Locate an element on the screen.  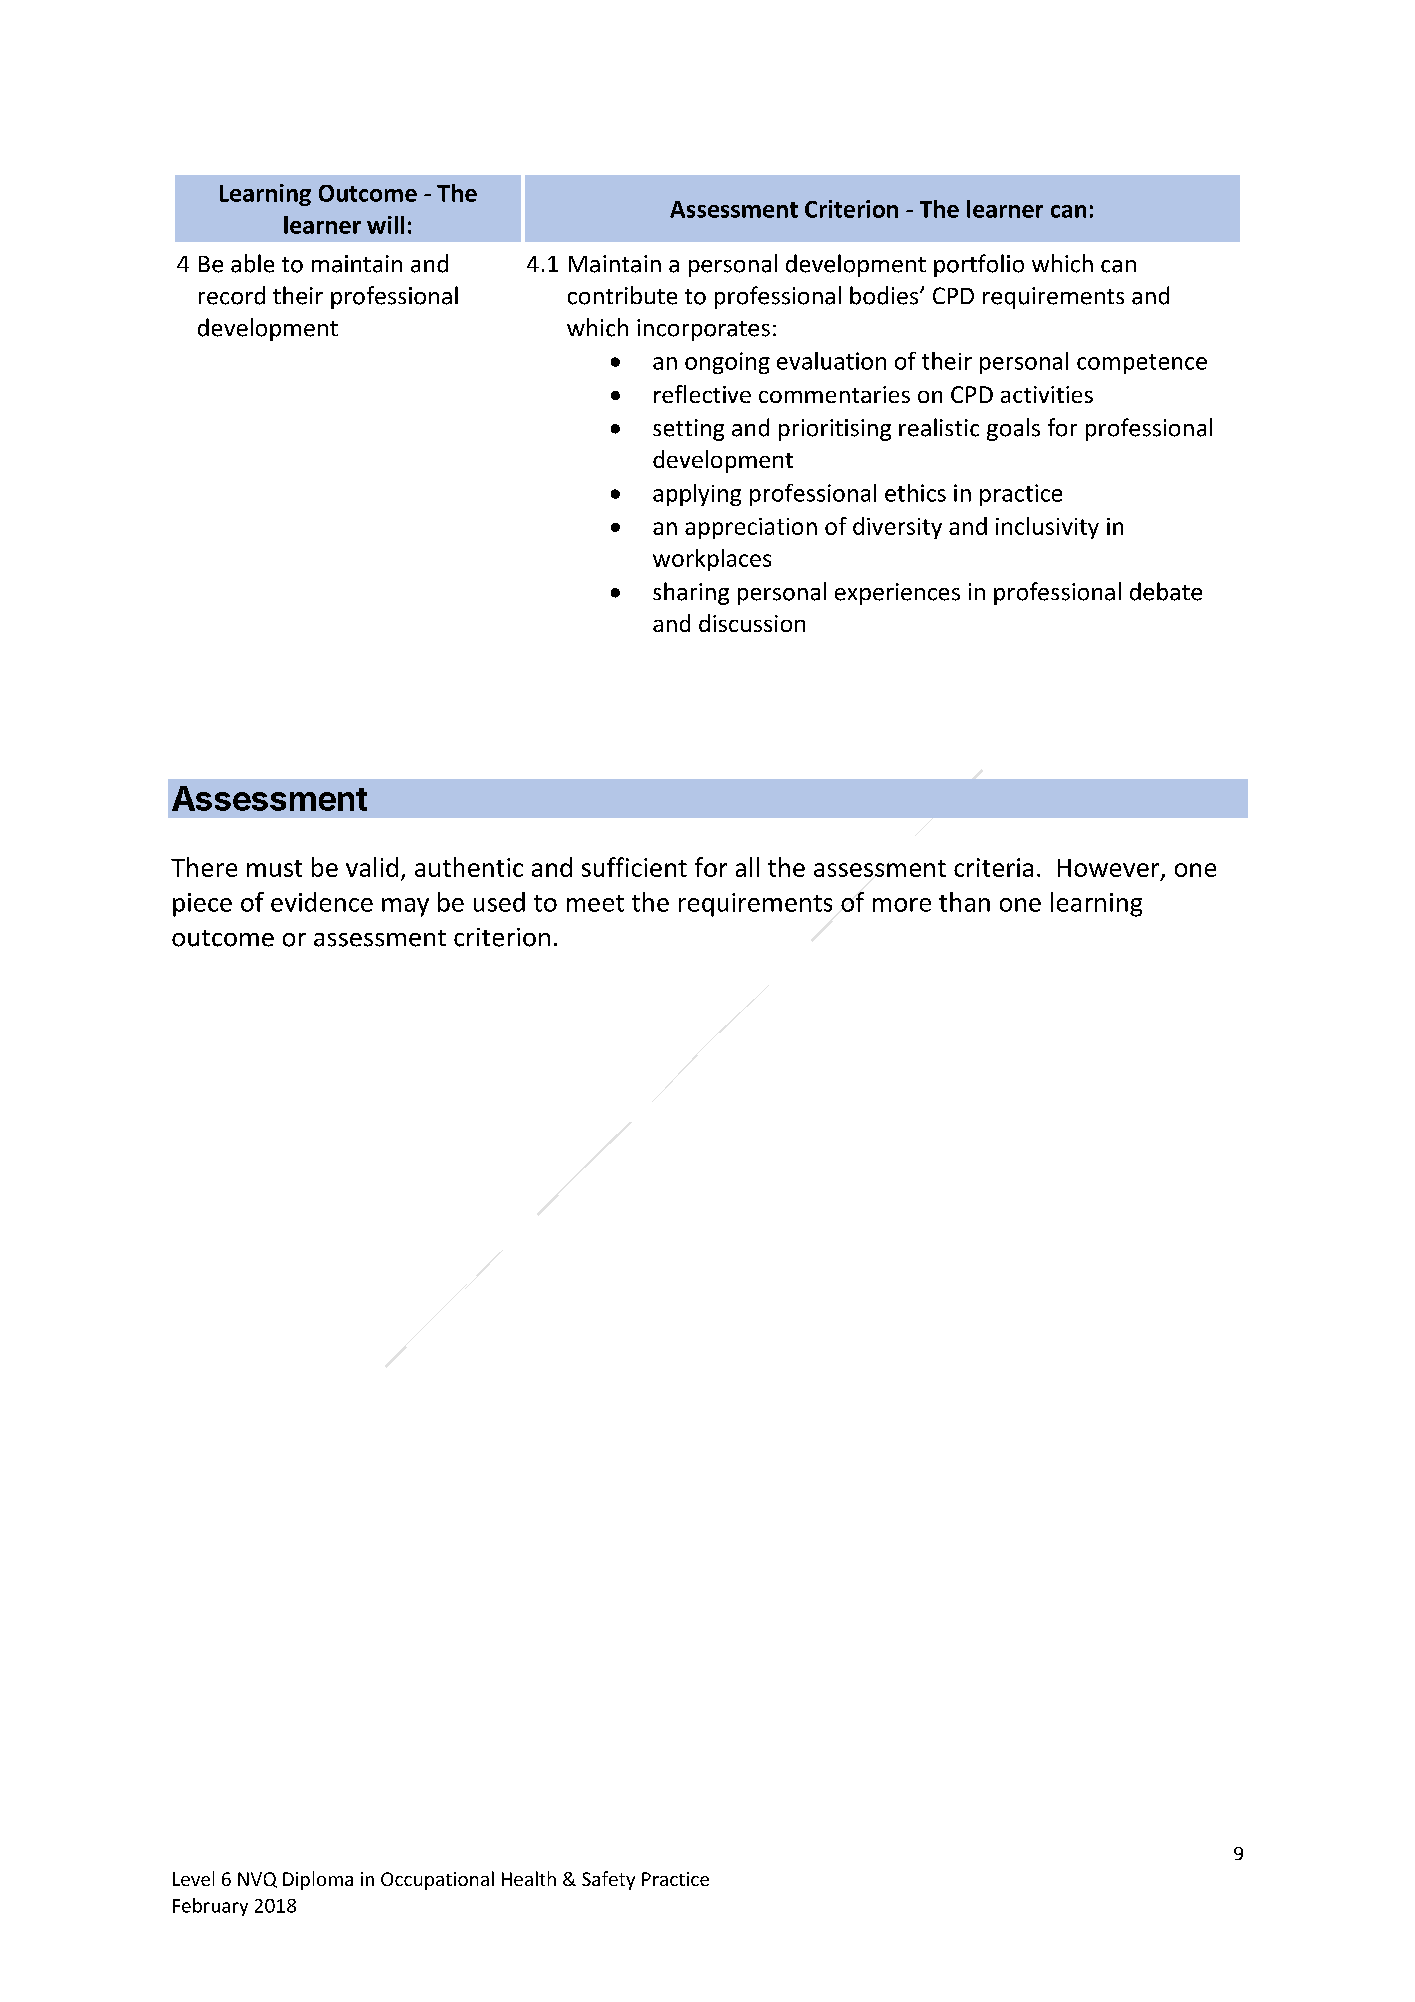
must is located at coordinates (274, 868).
